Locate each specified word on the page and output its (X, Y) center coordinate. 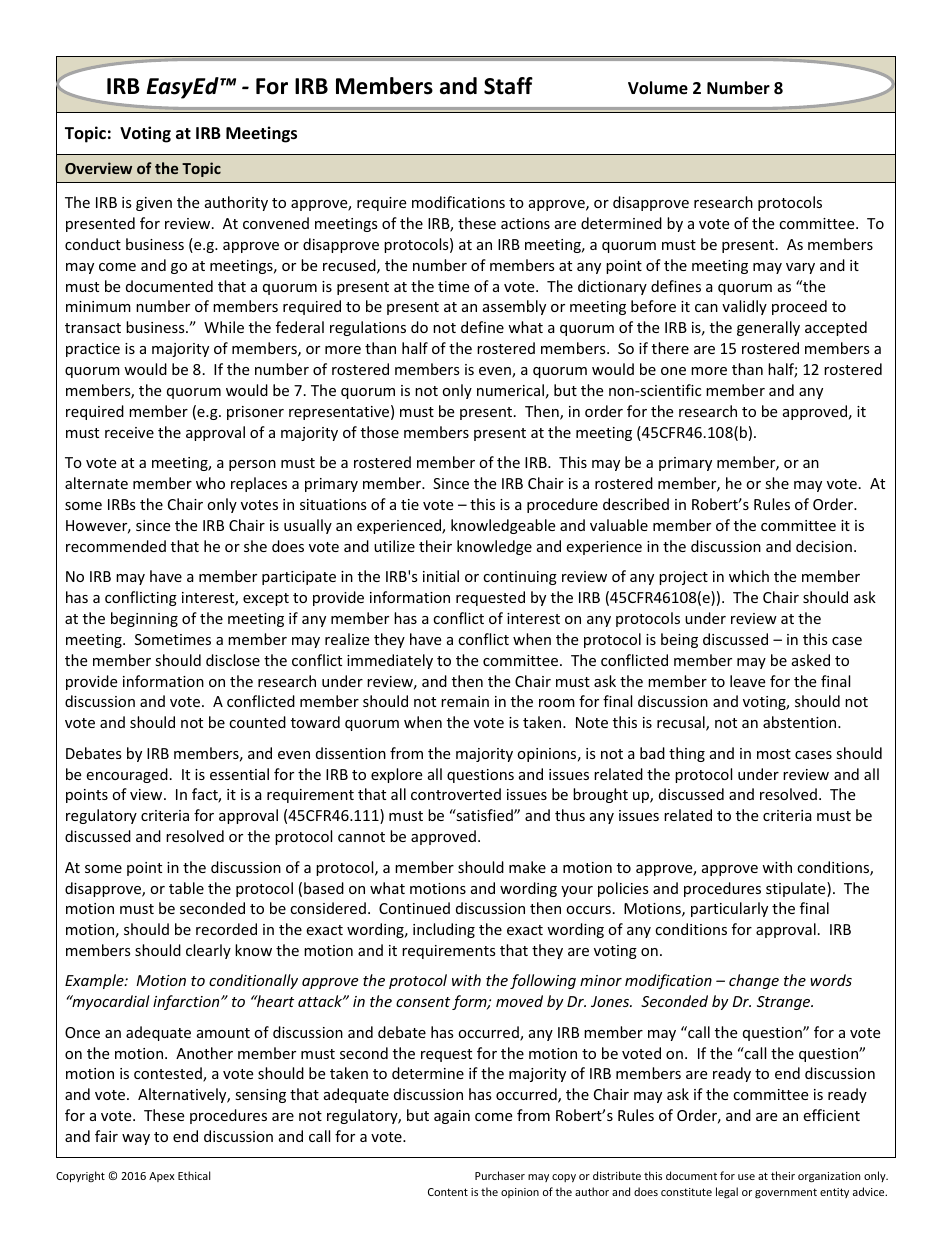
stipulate (797, 889)
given (154, 204)
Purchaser (500, 1175)
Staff (508, 86)
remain (465, 701)
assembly (514, 307)
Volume (658, 88)
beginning (144, 619)
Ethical (194, 1175)
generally (768, 328)
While (224, 327)
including (444, 930)
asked (811, 660)
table (186, 888)
